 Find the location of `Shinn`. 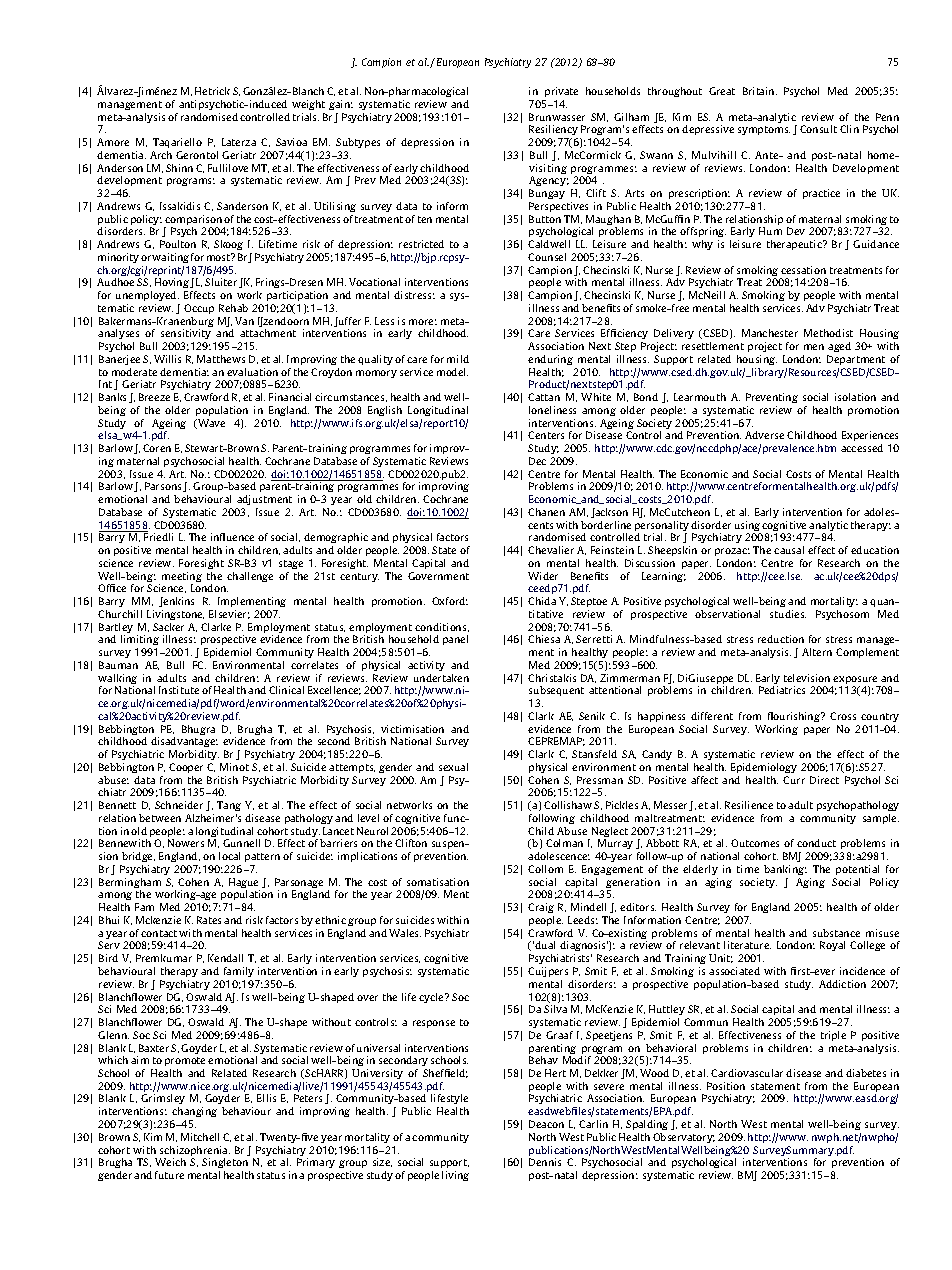

Shinn is located at coordinates (179, 168).
